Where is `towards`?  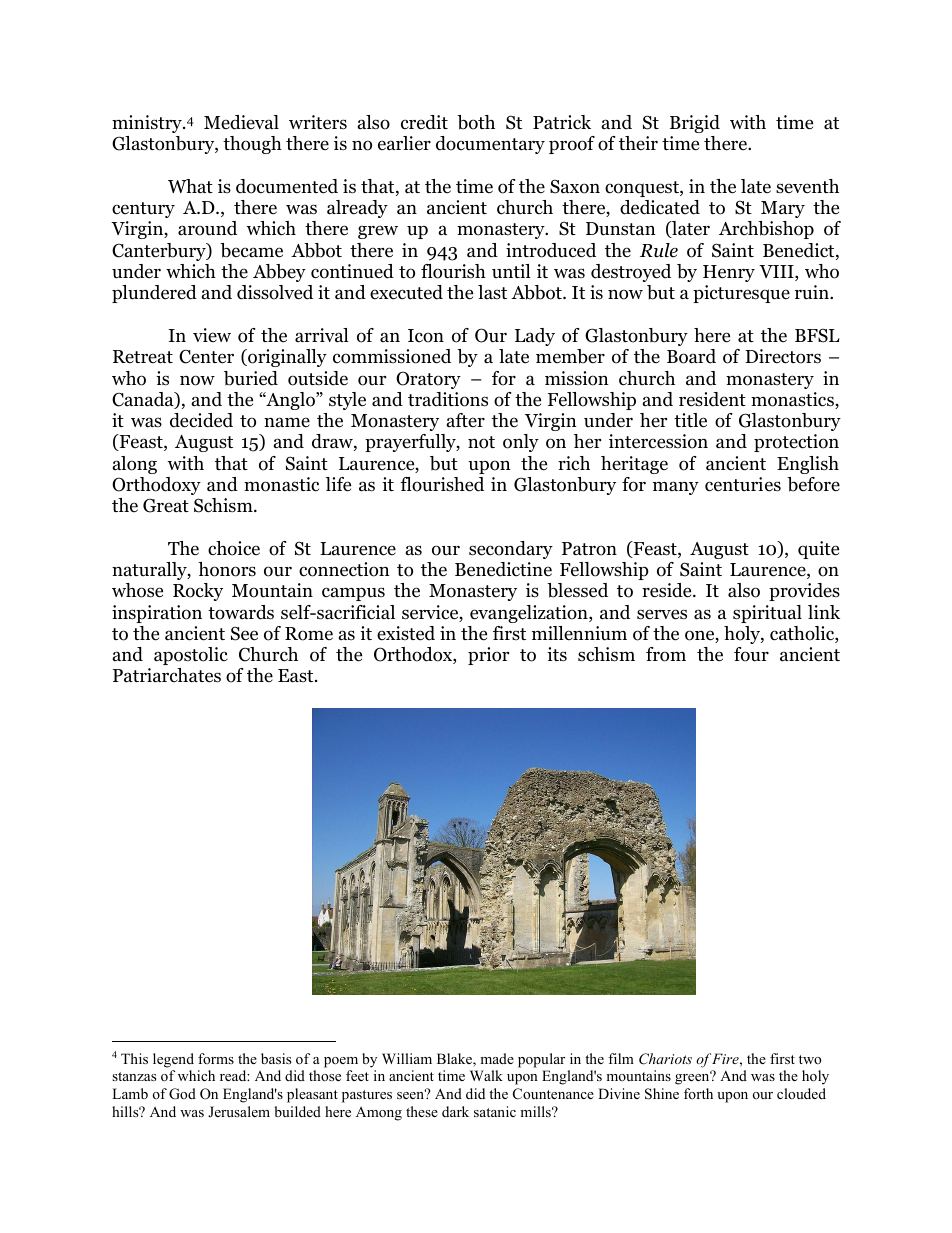 towards is located at coordinates (241, 612).
